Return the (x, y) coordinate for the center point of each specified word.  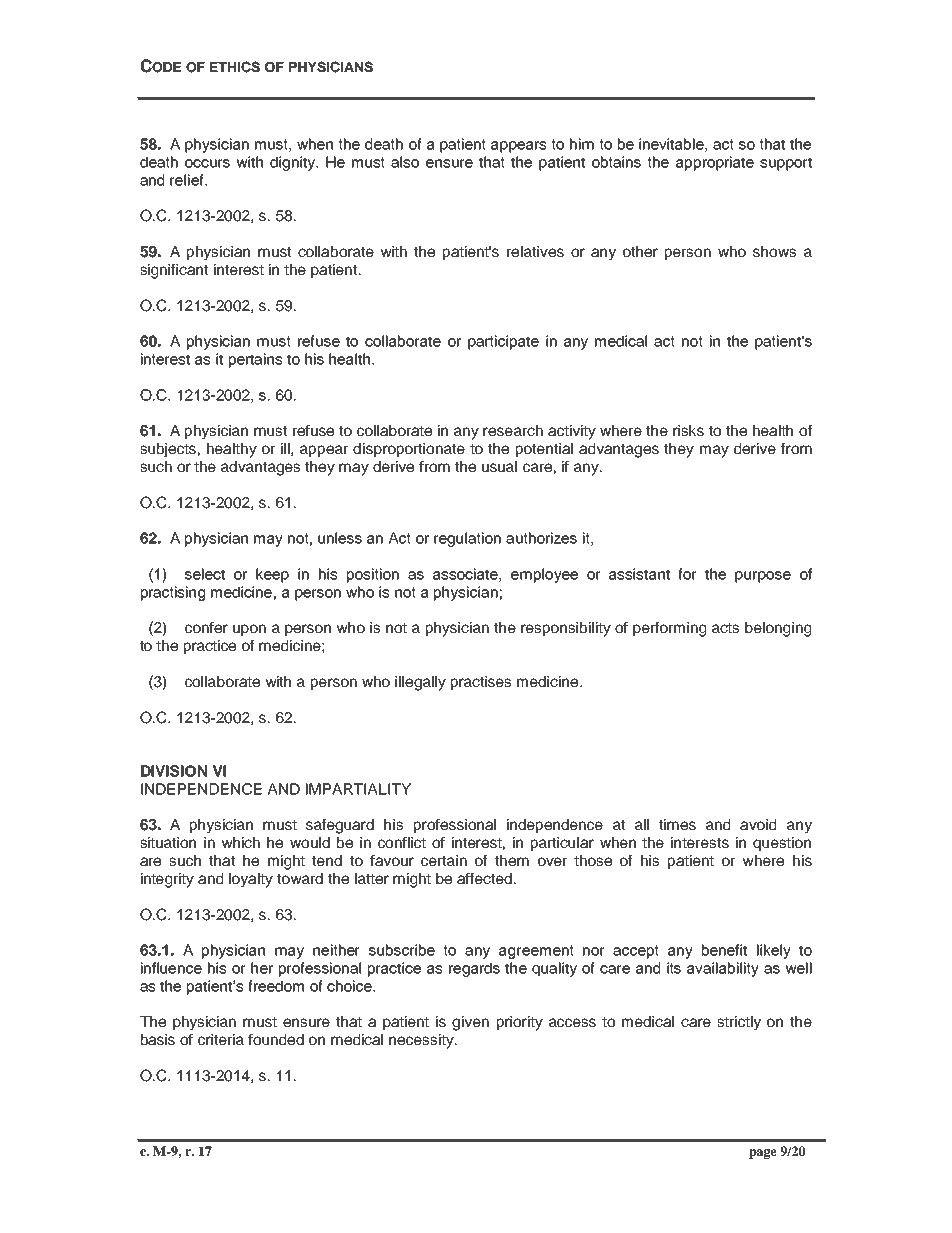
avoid (758, 824)
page (763, 1154)
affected (484, 878)
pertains (255, 360)
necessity (422, 1041)
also (405, 162)
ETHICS (235, 67)
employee (544, 575)
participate (503, 342)
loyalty (251, 880)
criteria (221, 1039)
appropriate (715, 163)
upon (249, 630)
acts (725, 628)
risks (688, 430)
